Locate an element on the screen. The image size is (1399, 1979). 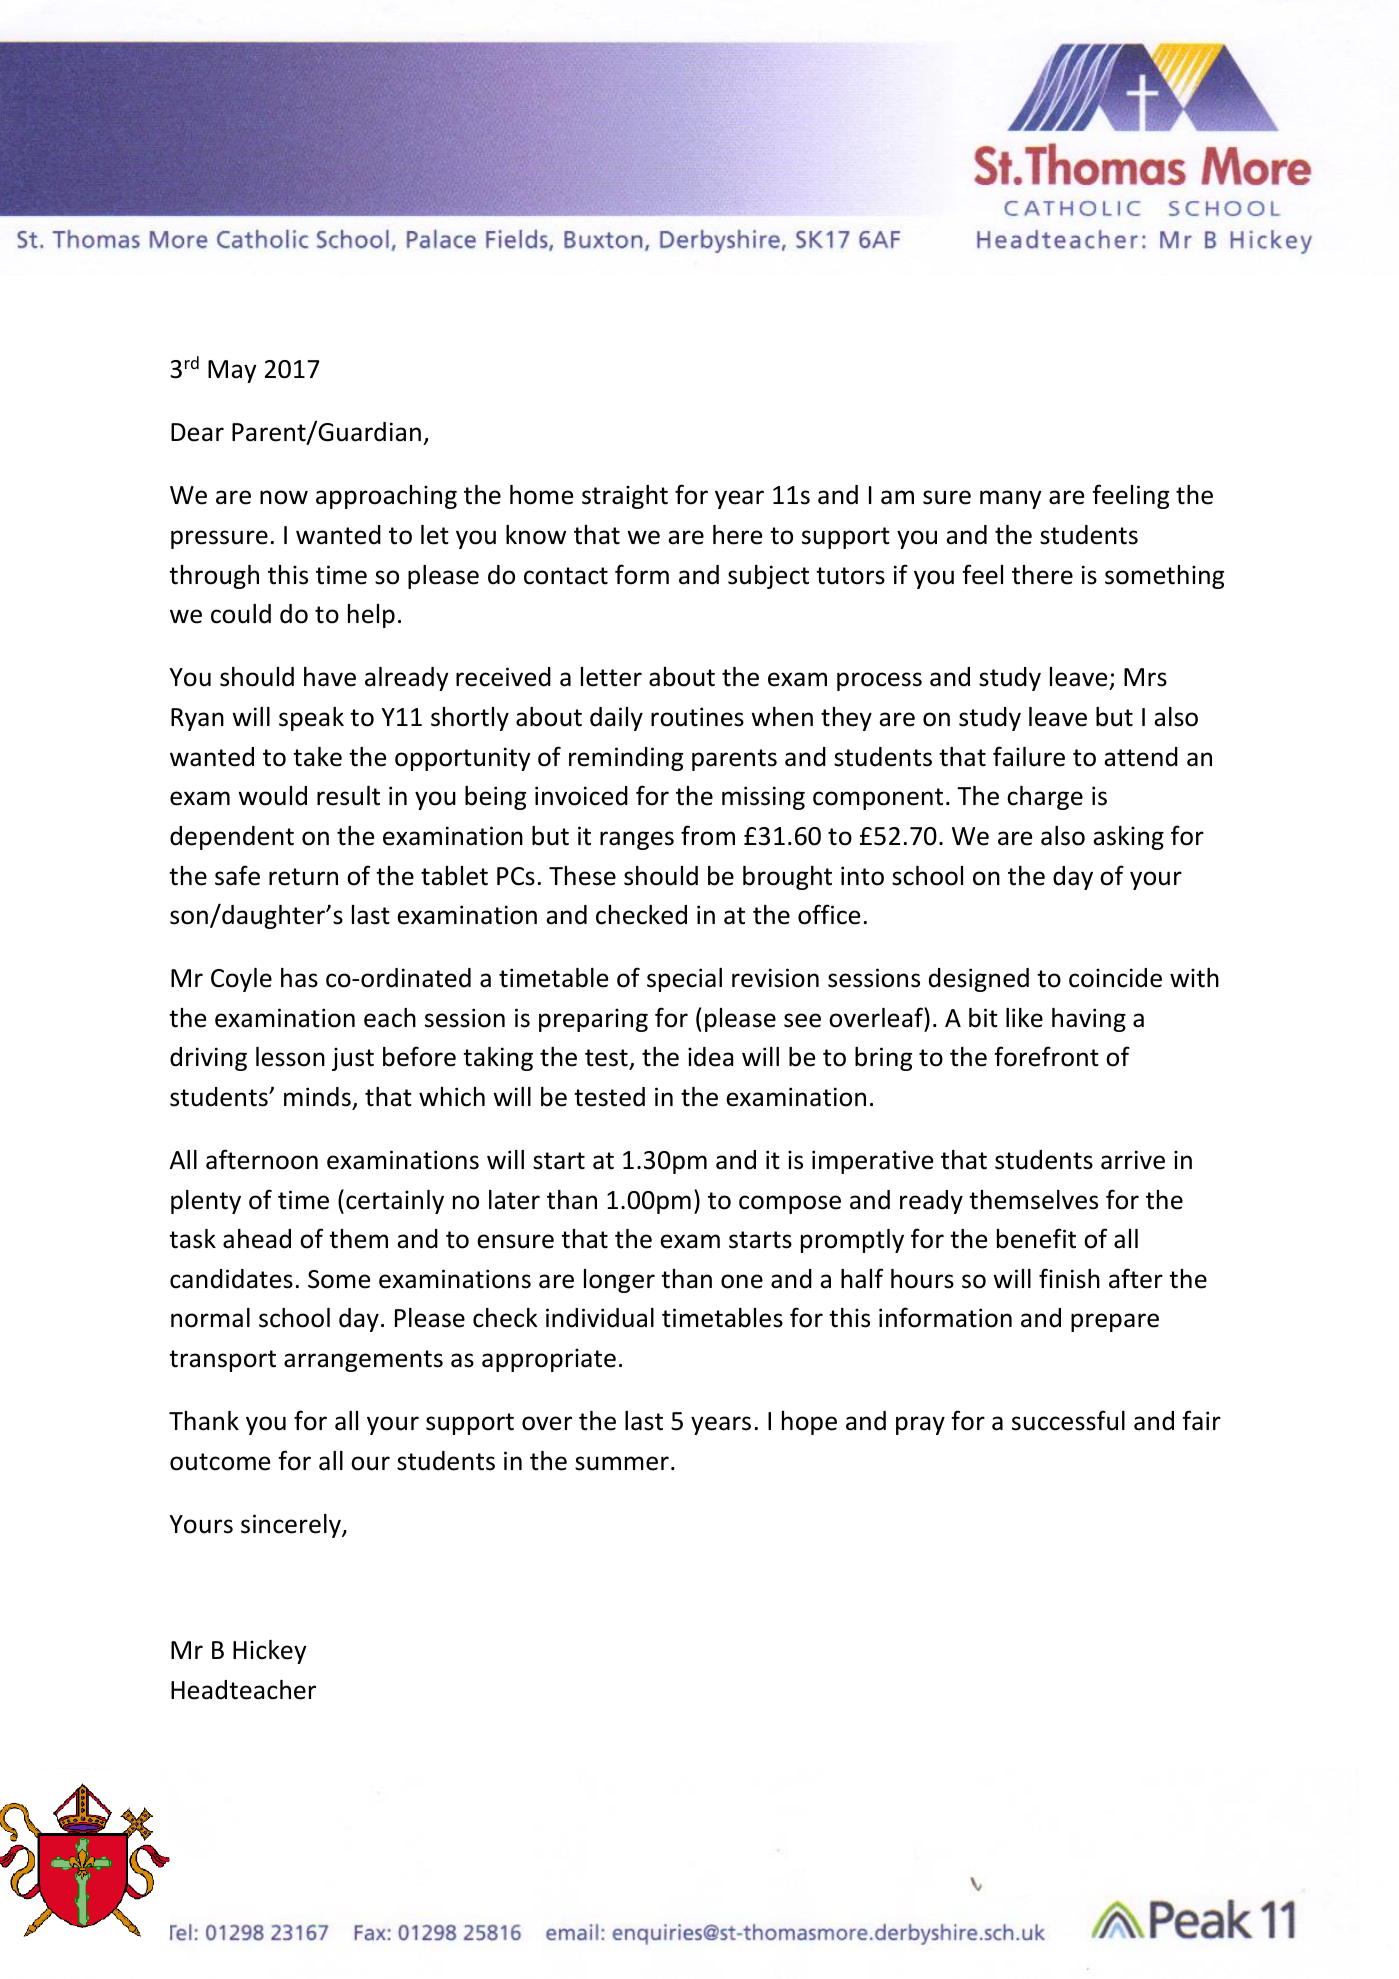
compose is located at coordinates (790, 1204).
